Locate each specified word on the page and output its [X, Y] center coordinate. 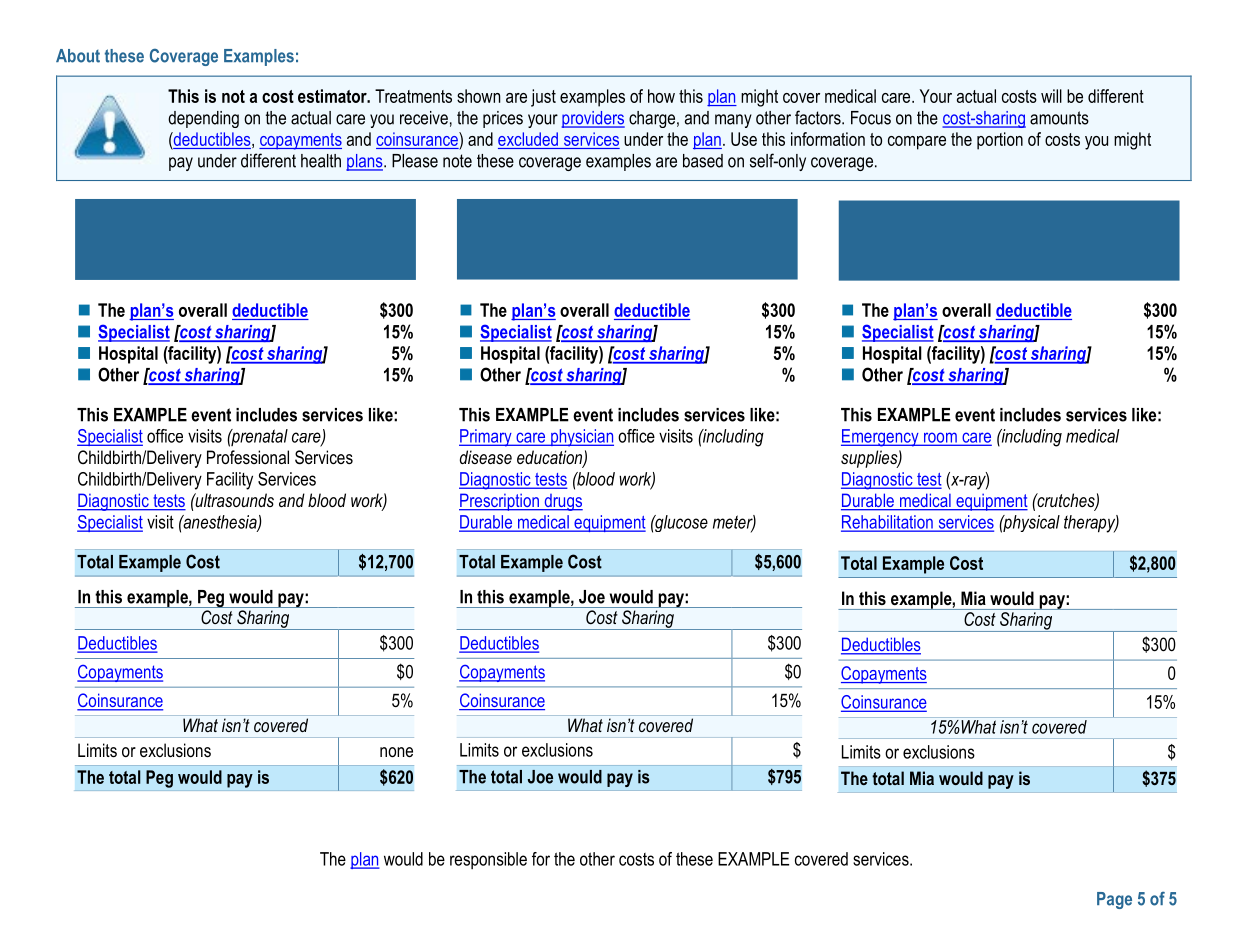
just [543, 98]
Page [1114, 900]
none [396, 752]
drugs [562, 502]
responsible [488, 860]
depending [203, 119]
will [1051, 96]
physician [581, 438]
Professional [248, 457]
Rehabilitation [888, 523]
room [940, 438]
